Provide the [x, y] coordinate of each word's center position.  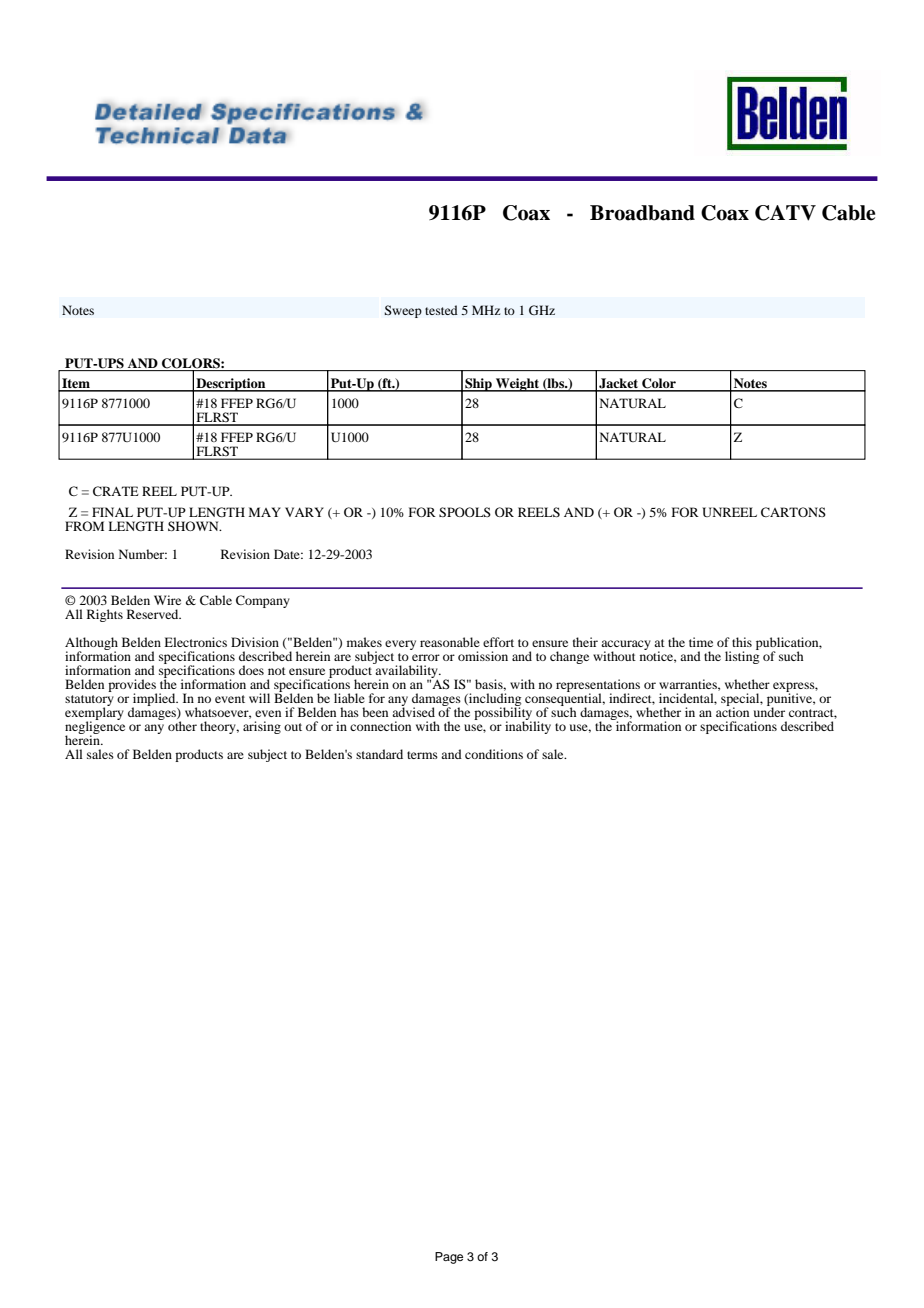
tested [441, 310]
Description [231, 385]
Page [449, 1258]
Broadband [642, 213]
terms [422, 755]
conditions [494, 754]
